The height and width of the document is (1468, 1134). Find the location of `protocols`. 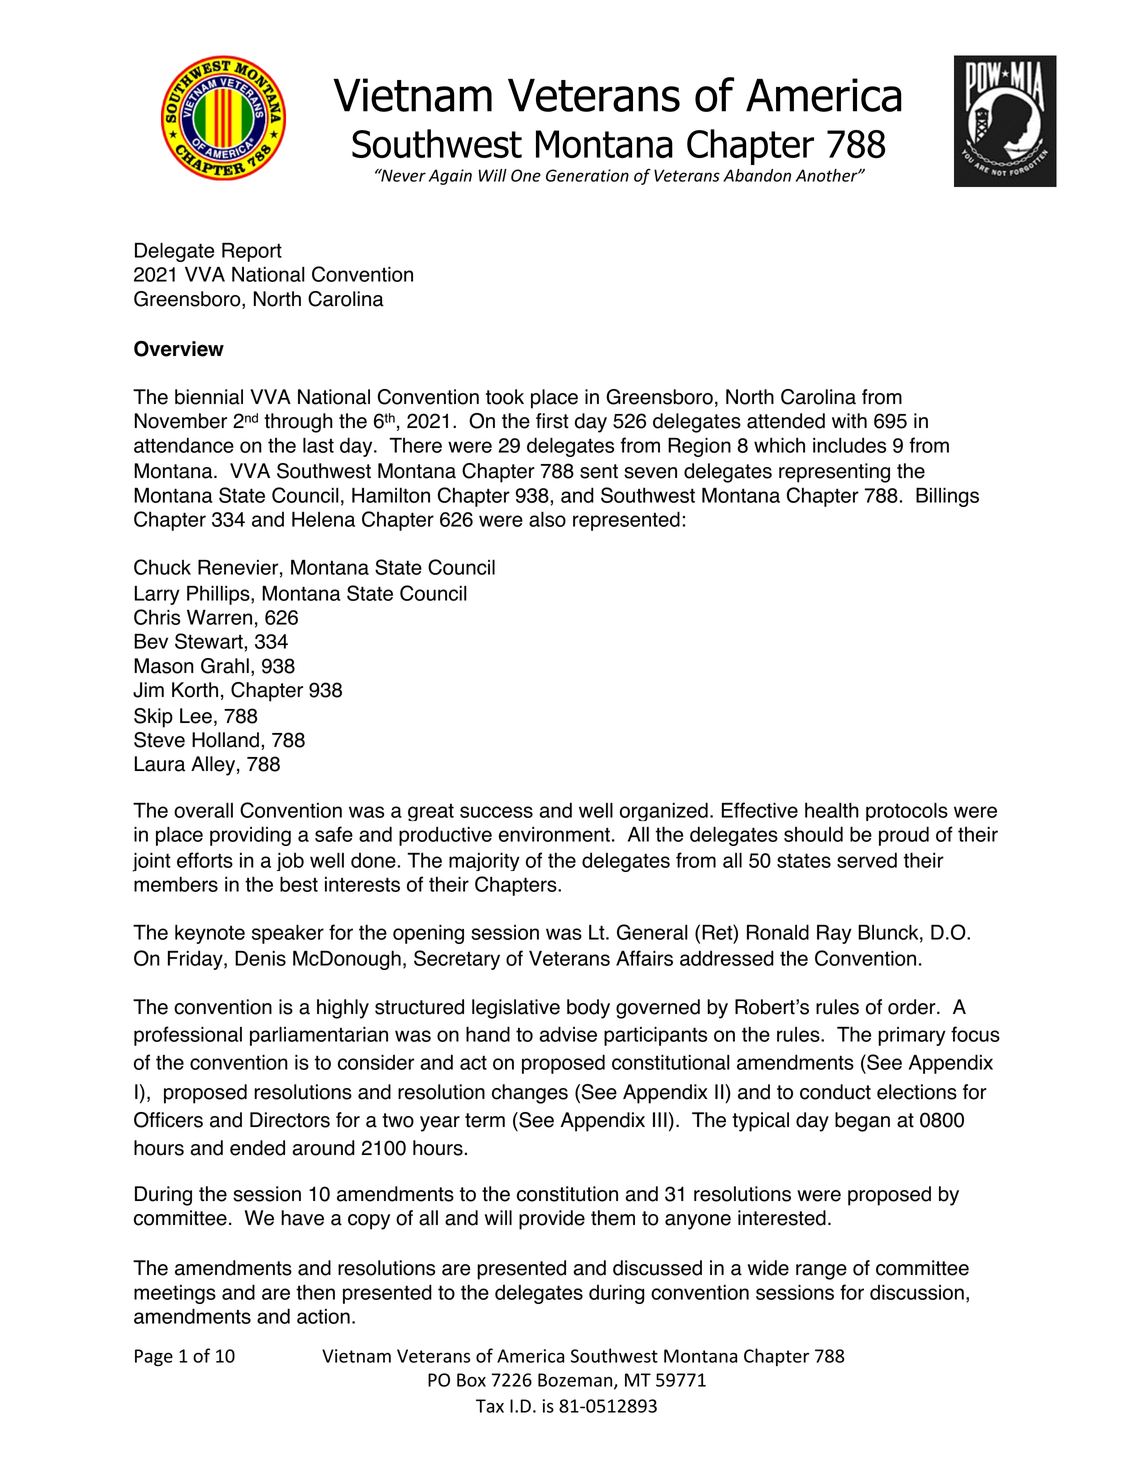

protocols is located at coordinates (907, 811).
